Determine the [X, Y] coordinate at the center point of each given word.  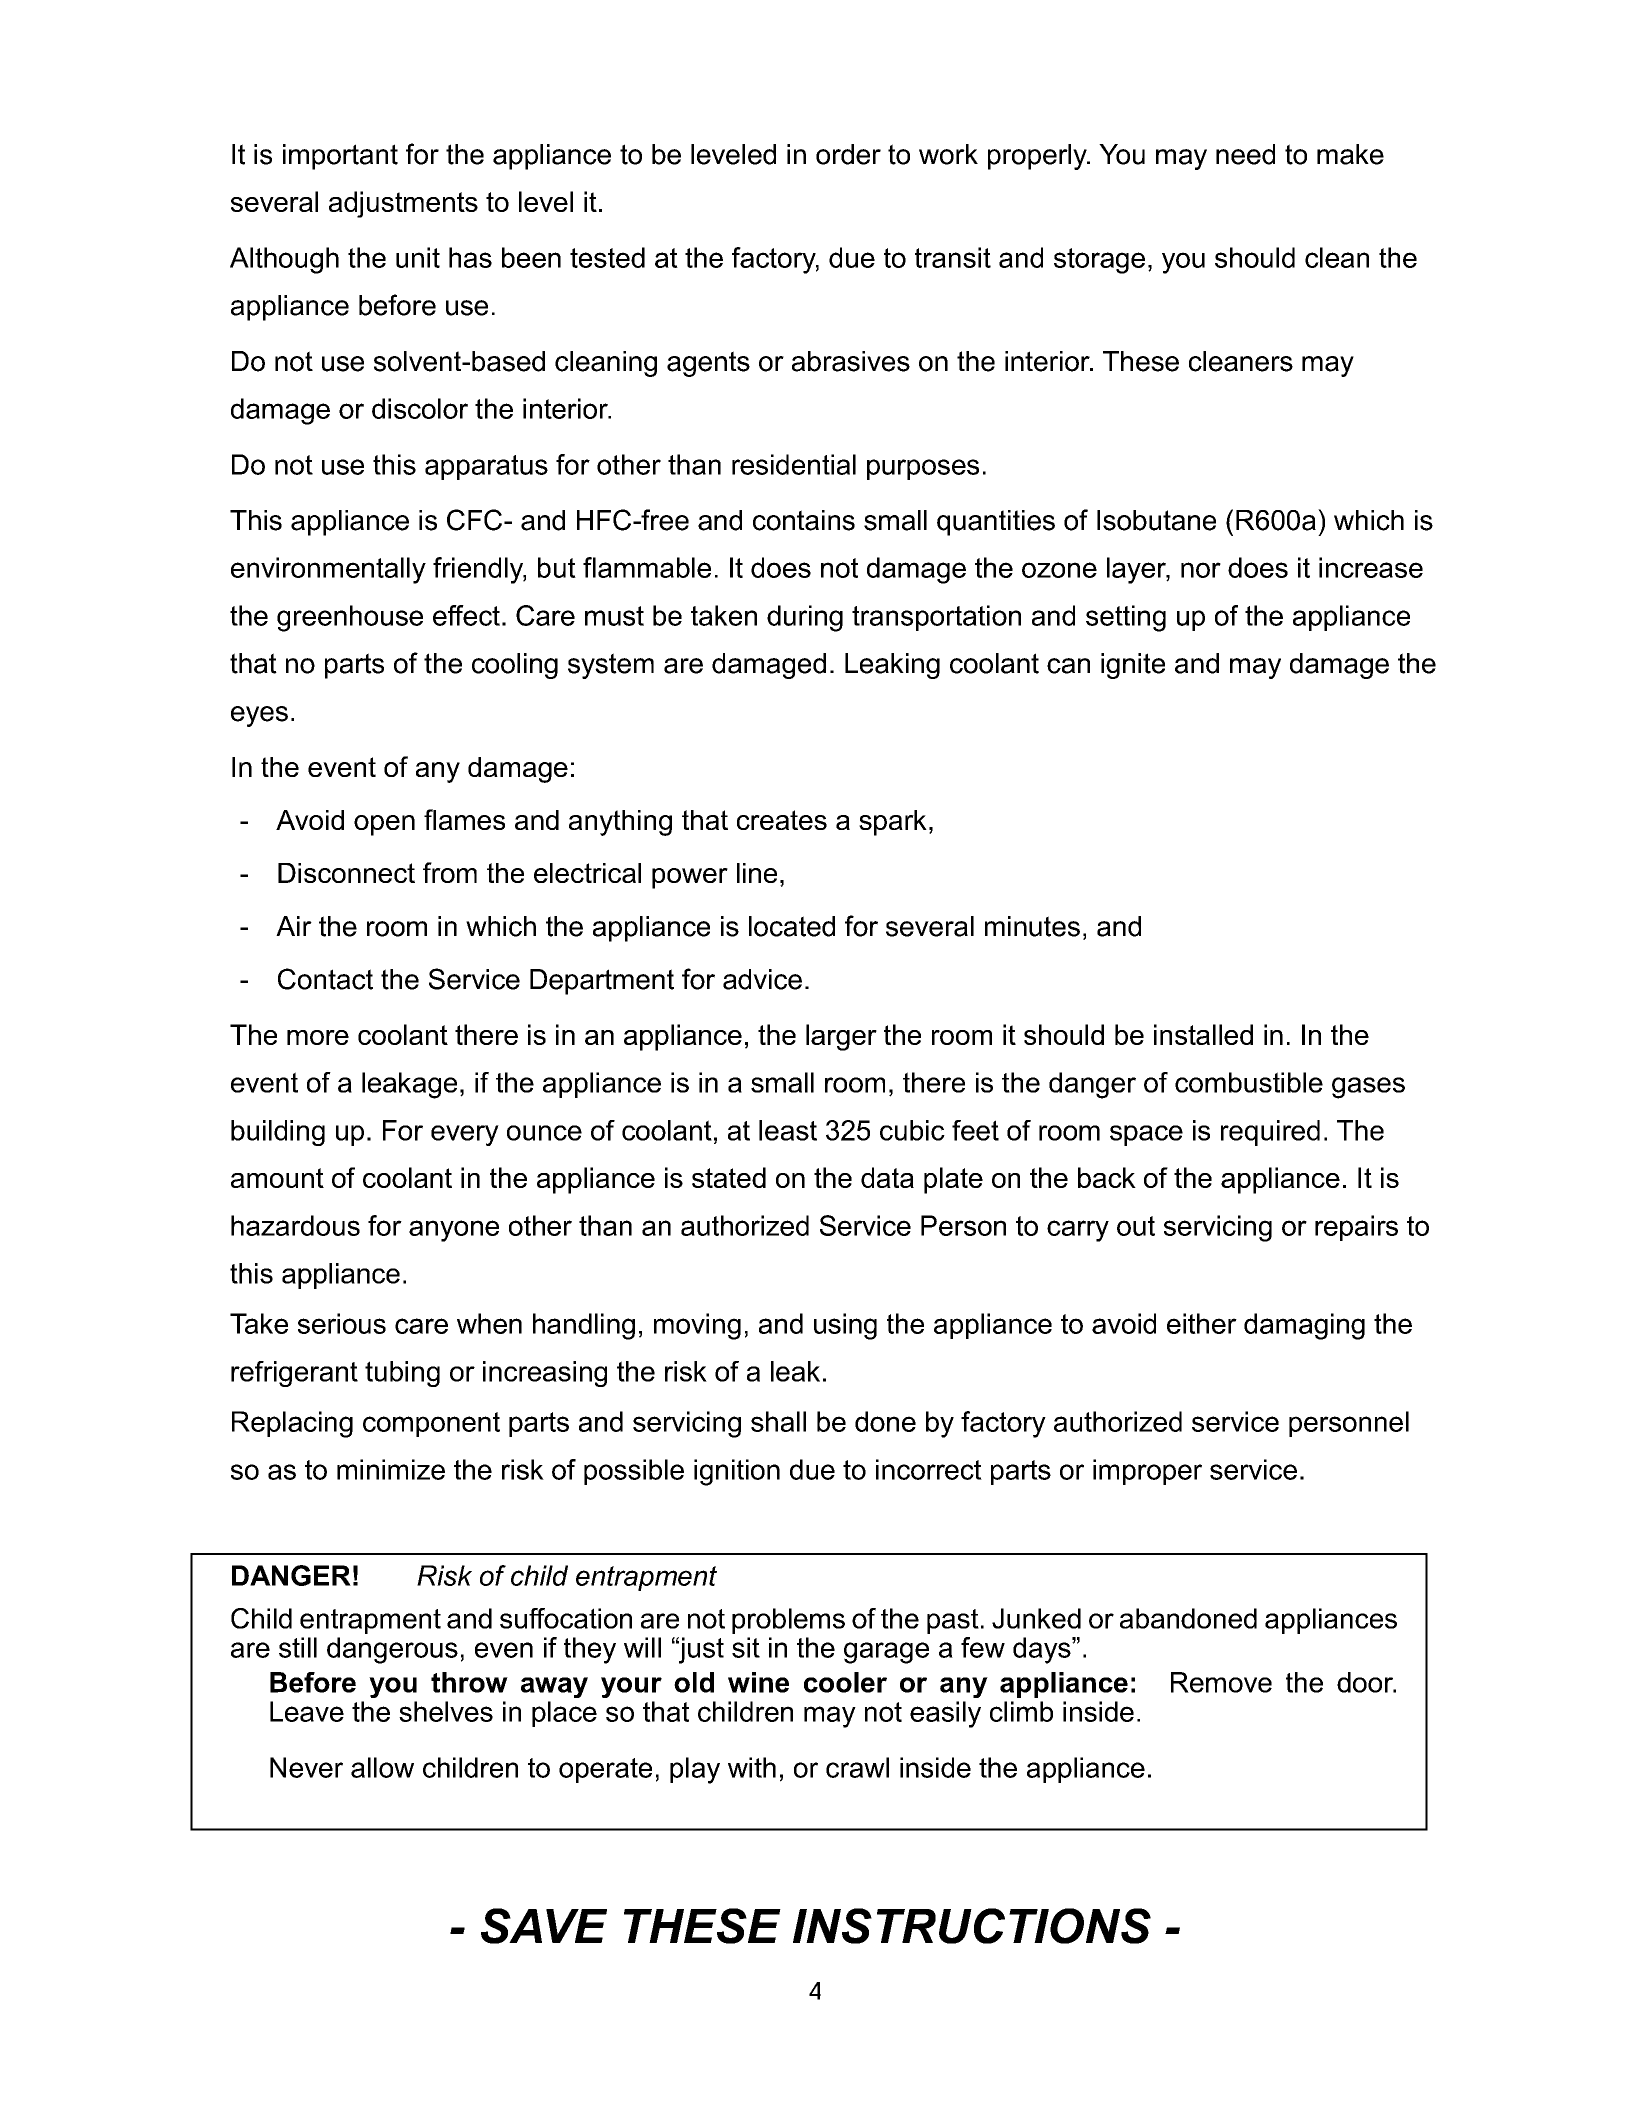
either [1202, 1323]
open [384, 825]
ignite [1133, 666]
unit [418, 257]
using [845, 1326]
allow [382, 1767]
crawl [857, 1767]
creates [782, 820]
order [848, 154]
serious [342, 1323]
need [1245, 154]
